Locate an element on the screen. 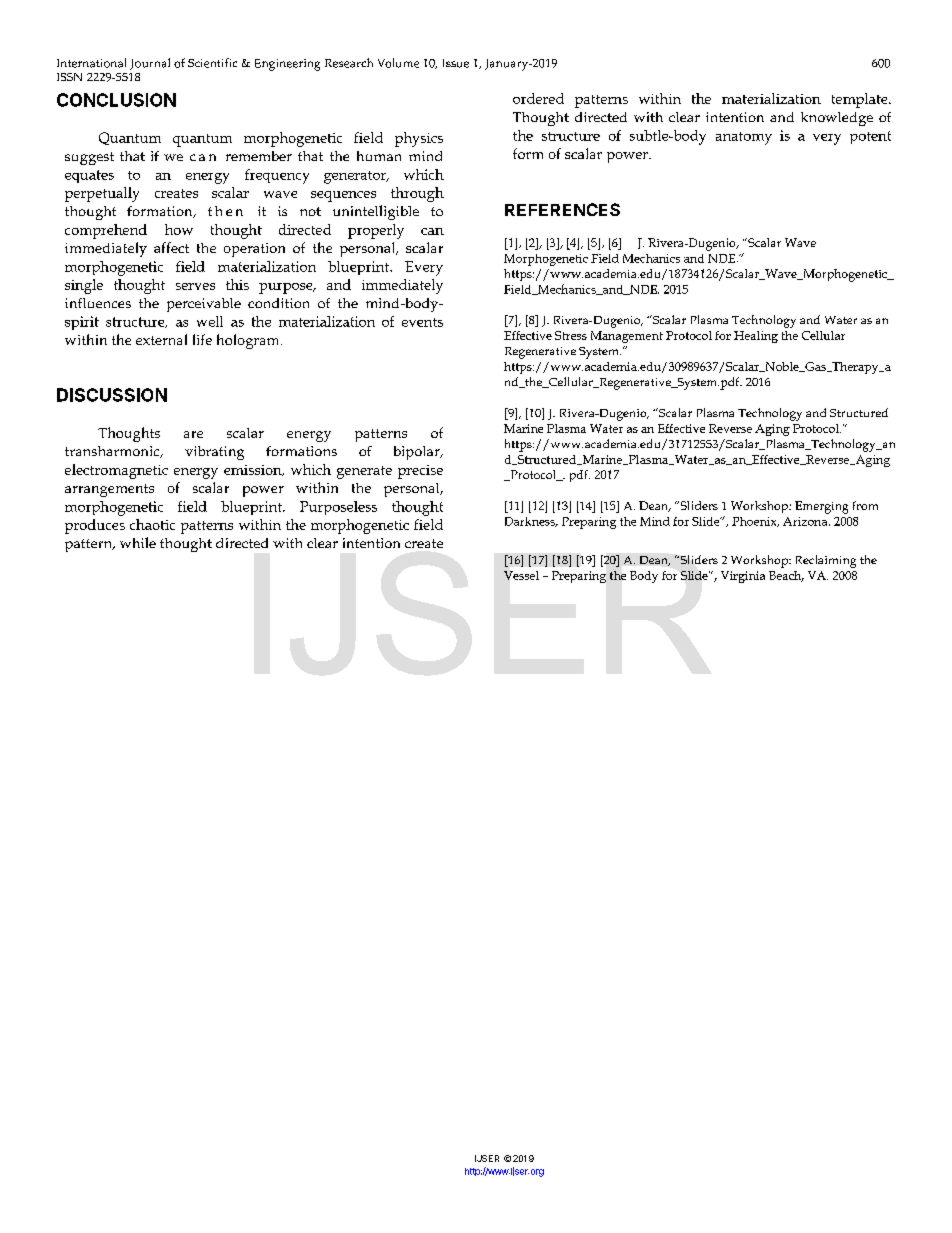 This screenshot has width=952, height=1233. events is located at coordinates (422, 322).
